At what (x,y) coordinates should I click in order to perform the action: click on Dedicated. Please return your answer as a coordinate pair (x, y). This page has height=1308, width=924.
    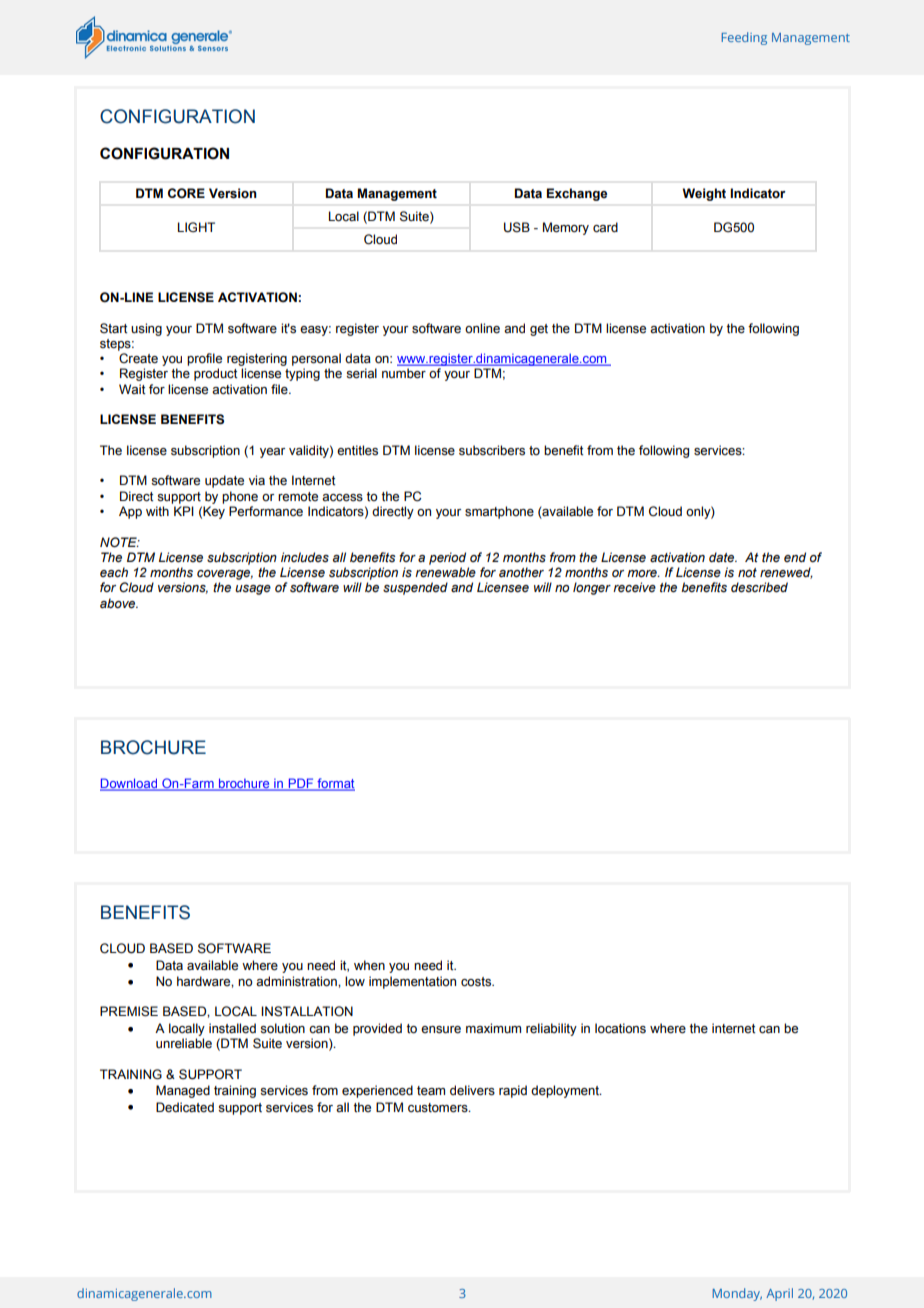
    Looking at the image, I should click on (185, 1107).
